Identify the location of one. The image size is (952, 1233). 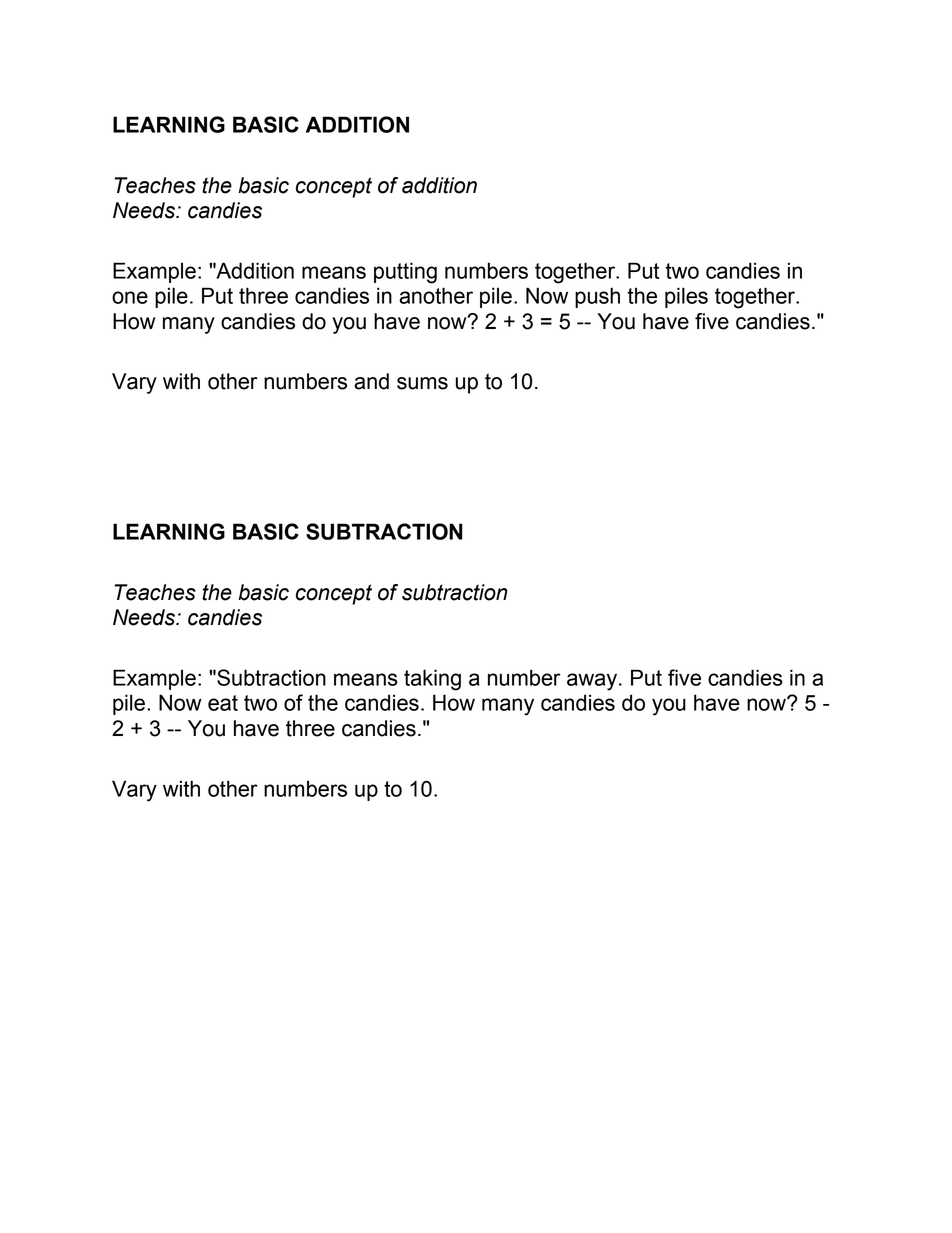
(130, 297).
